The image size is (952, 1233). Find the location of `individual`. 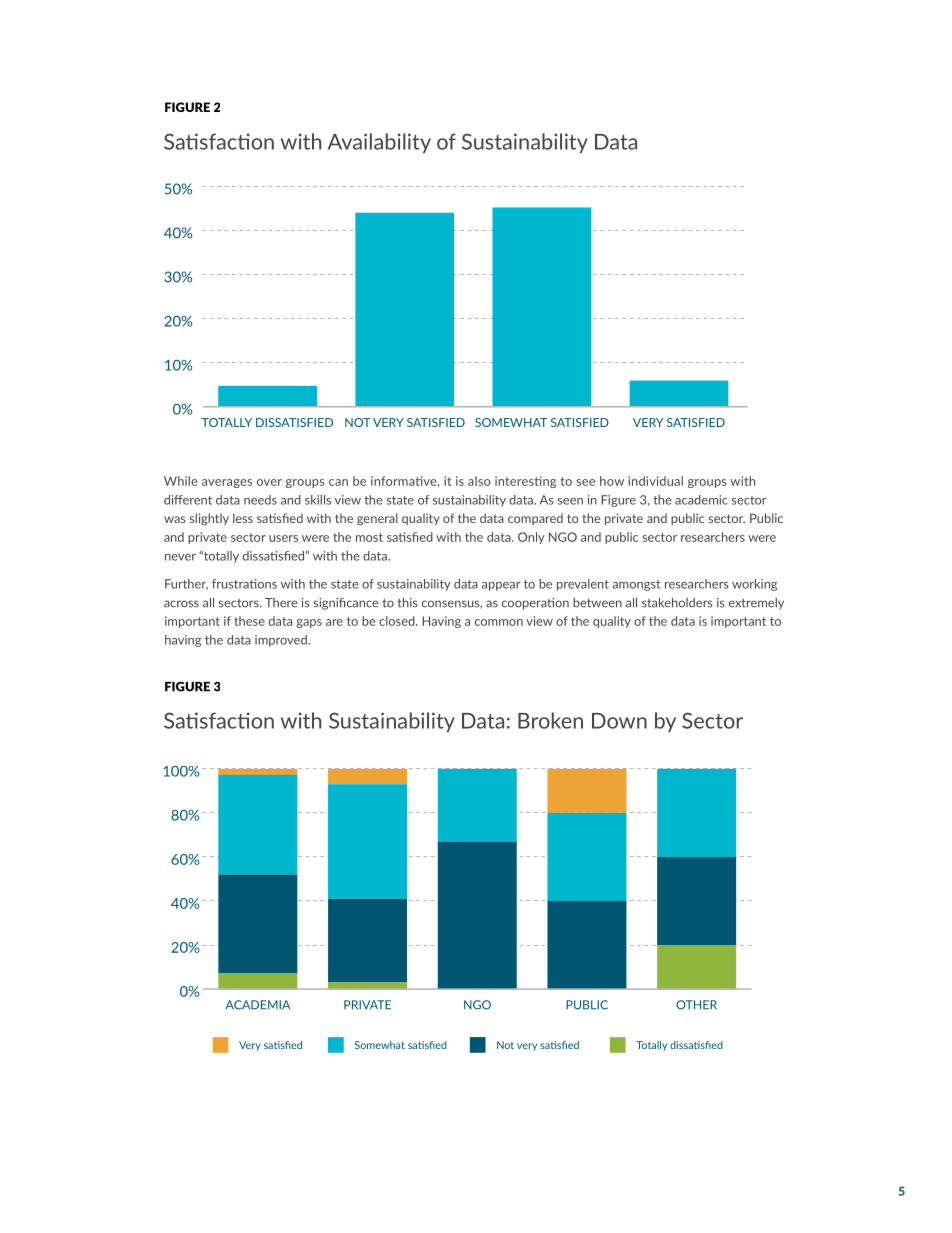

individual is located at coordinates (655, 481).
